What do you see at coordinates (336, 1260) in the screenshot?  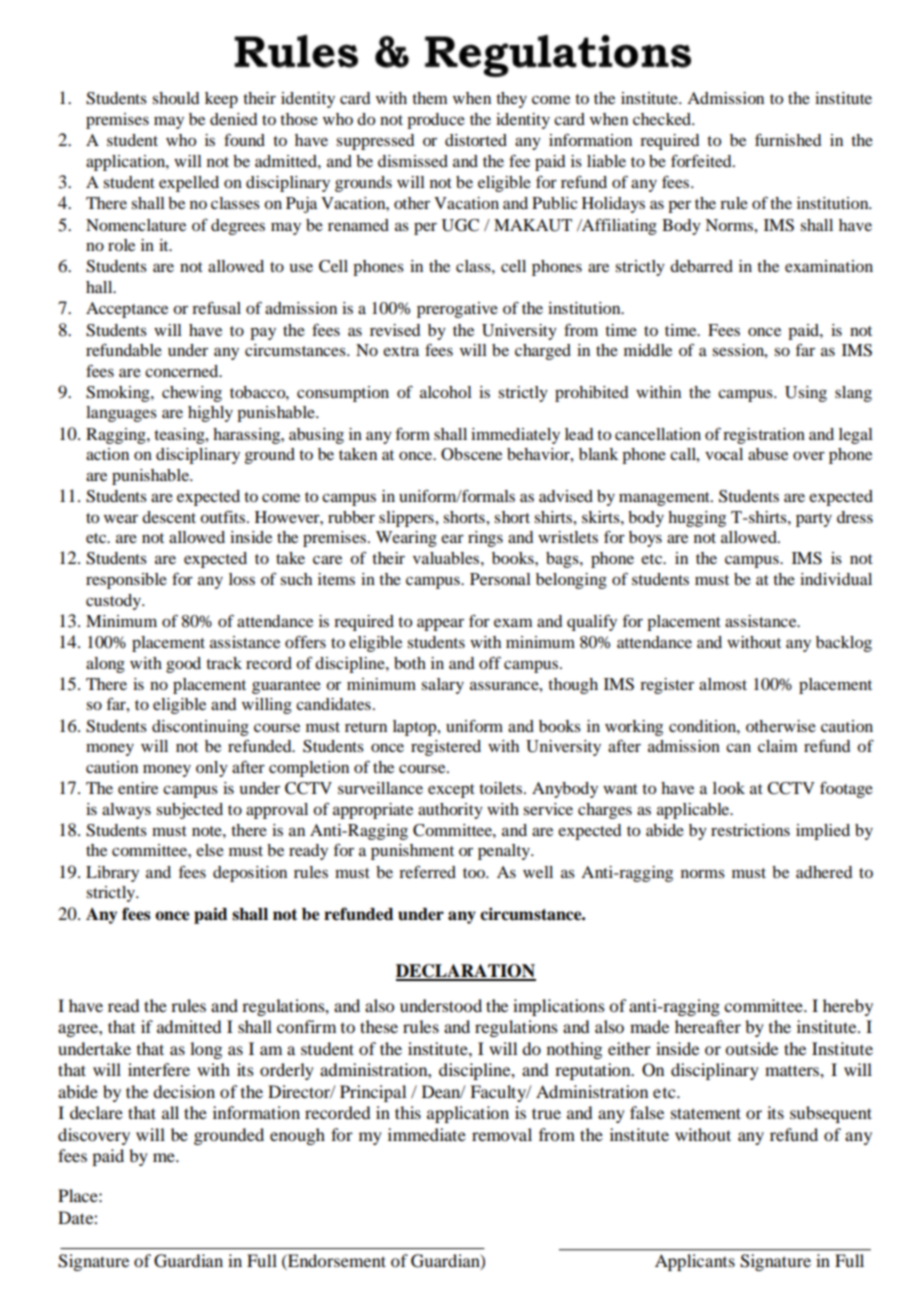 I see `Endorsement` at bounding box center [336, 1260].
